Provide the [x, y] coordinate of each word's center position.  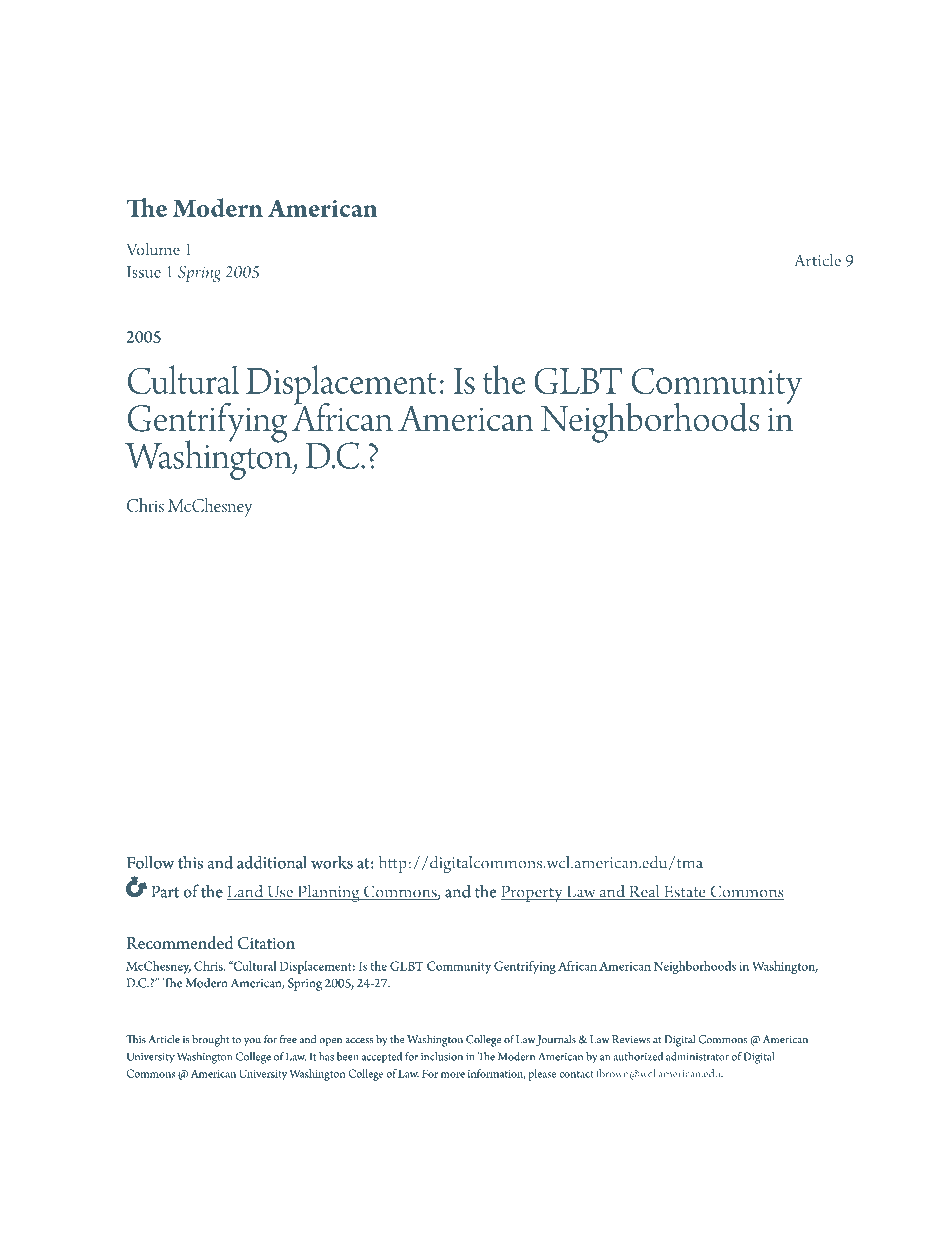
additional [272, 862]
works [332, 862]
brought [210, 1041]
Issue [144, 272]
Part [165, 891]
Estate [684, 893]
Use [280, 893]
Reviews [631, 1039]
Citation [266, 943]
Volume [153, 248]
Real [644, 892]
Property [532, 894]
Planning [328, 893]
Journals [556, 1040]
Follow [151, 862]
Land [246, 892]
